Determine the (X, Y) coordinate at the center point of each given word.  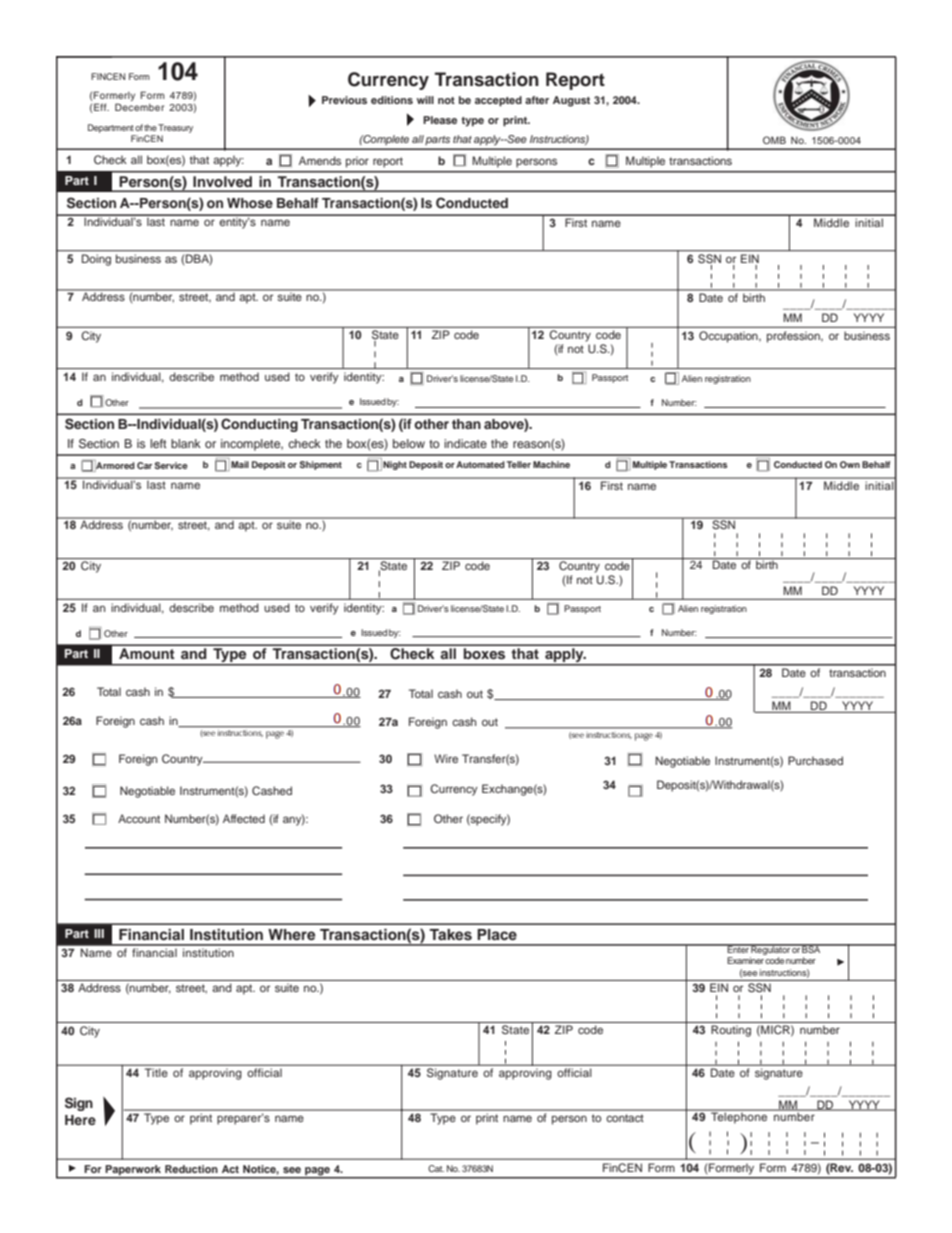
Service (171, 465)
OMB (774, 140)
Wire (446, 758)
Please (440, 120)
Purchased (815, 760)
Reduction (191, 1169)
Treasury (175, 130)
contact (625, 1118)
